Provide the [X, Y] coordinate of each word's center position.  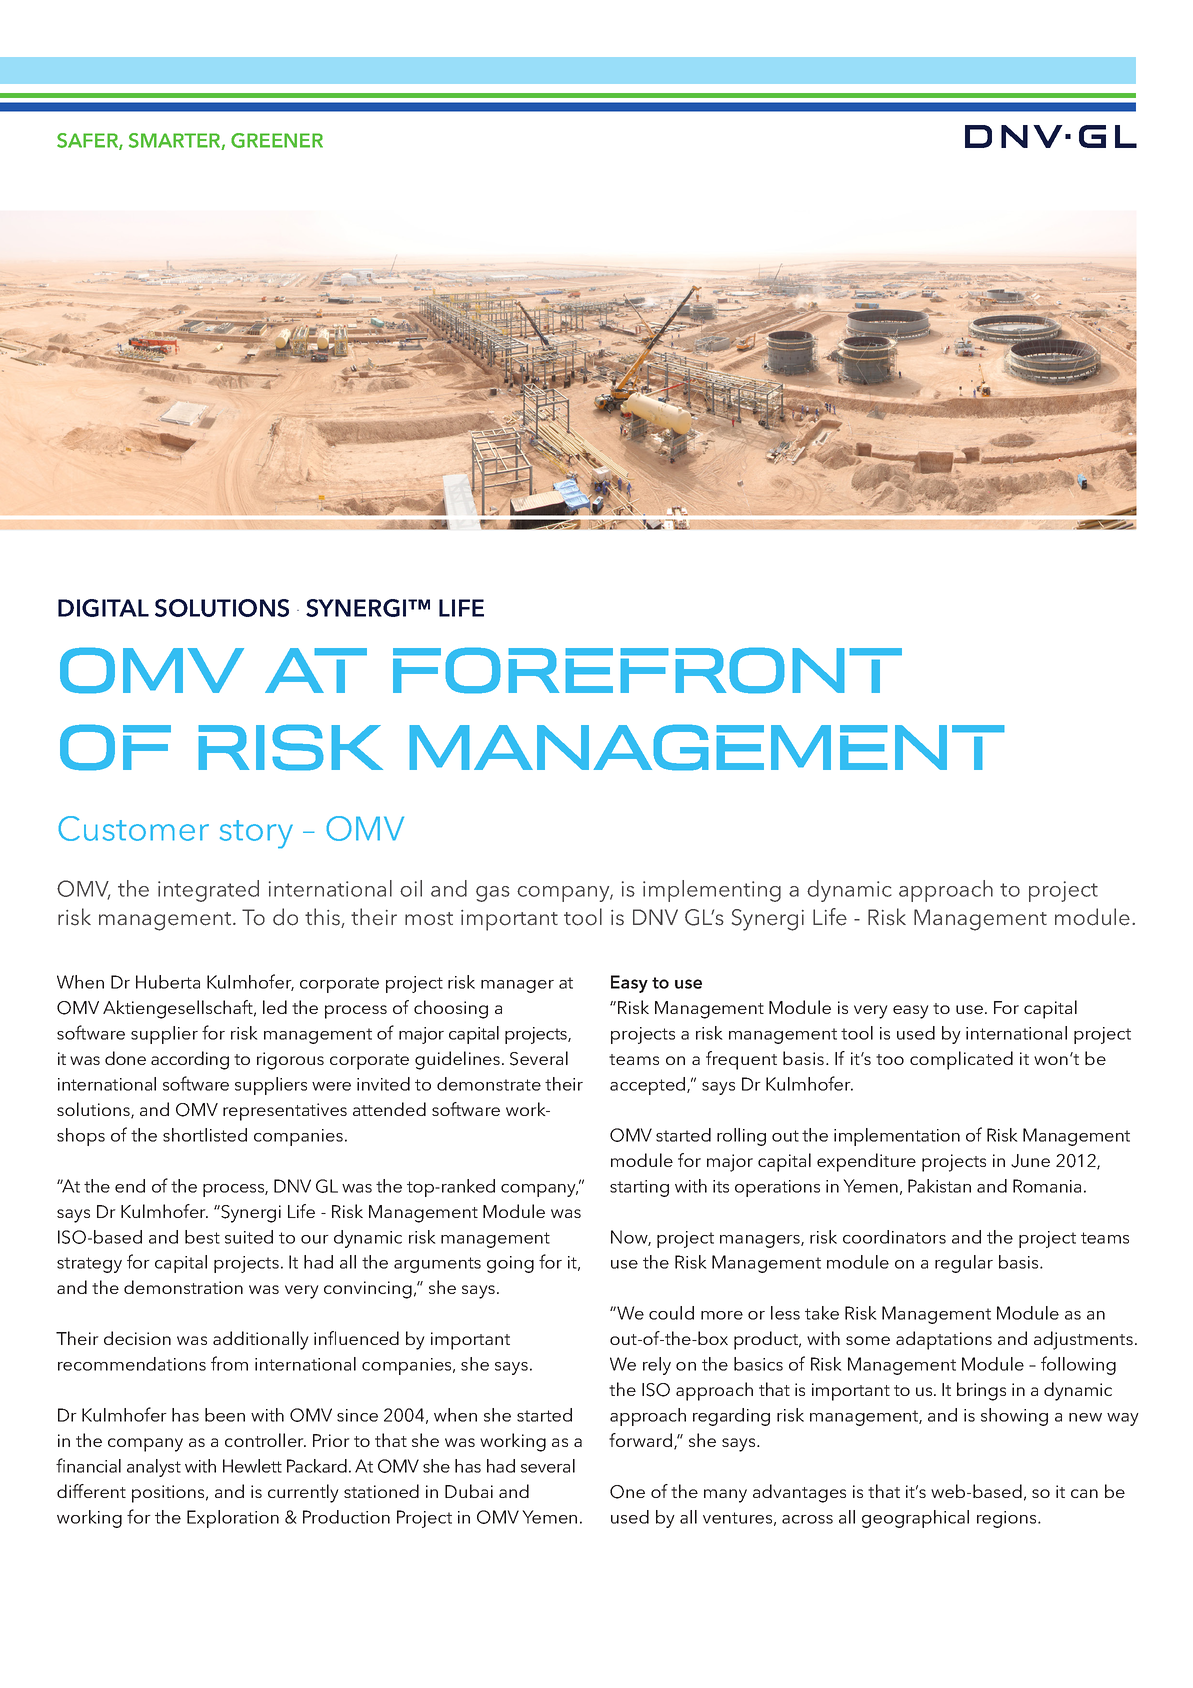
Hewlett [252, 1466]
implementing [712, 891]
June [1030, 1161]
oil [411, 888]
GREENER [277, 140]
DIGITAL [103, 608]
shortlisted [205, 1135]
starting [639, 1188]
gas [493, 894]
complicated [961, 1060]
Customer [133, 828]
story [256, 834]
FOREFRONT [647, 670]
